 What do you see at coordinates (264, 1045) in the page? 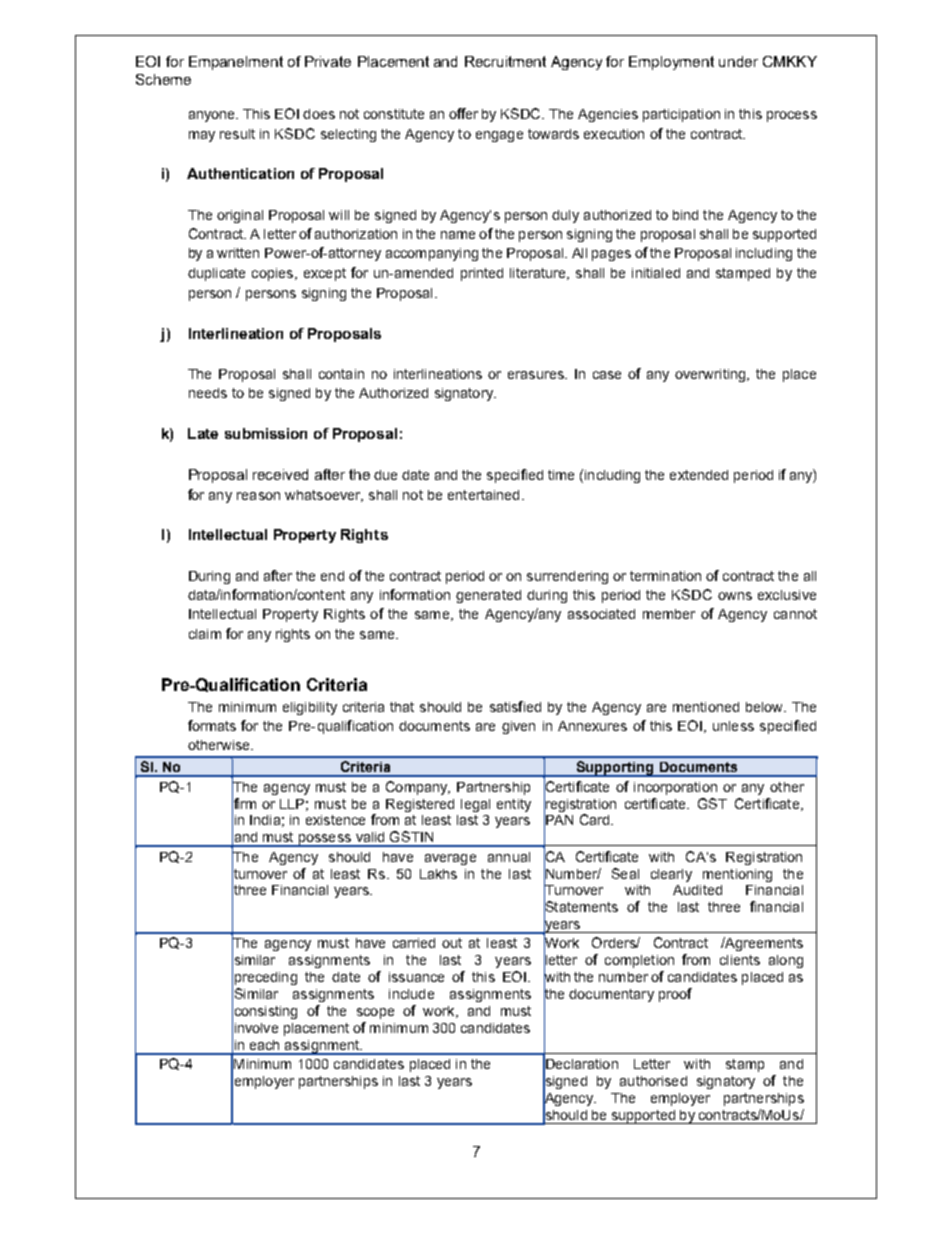
I see `each` at bounding box center [264, 1045].
